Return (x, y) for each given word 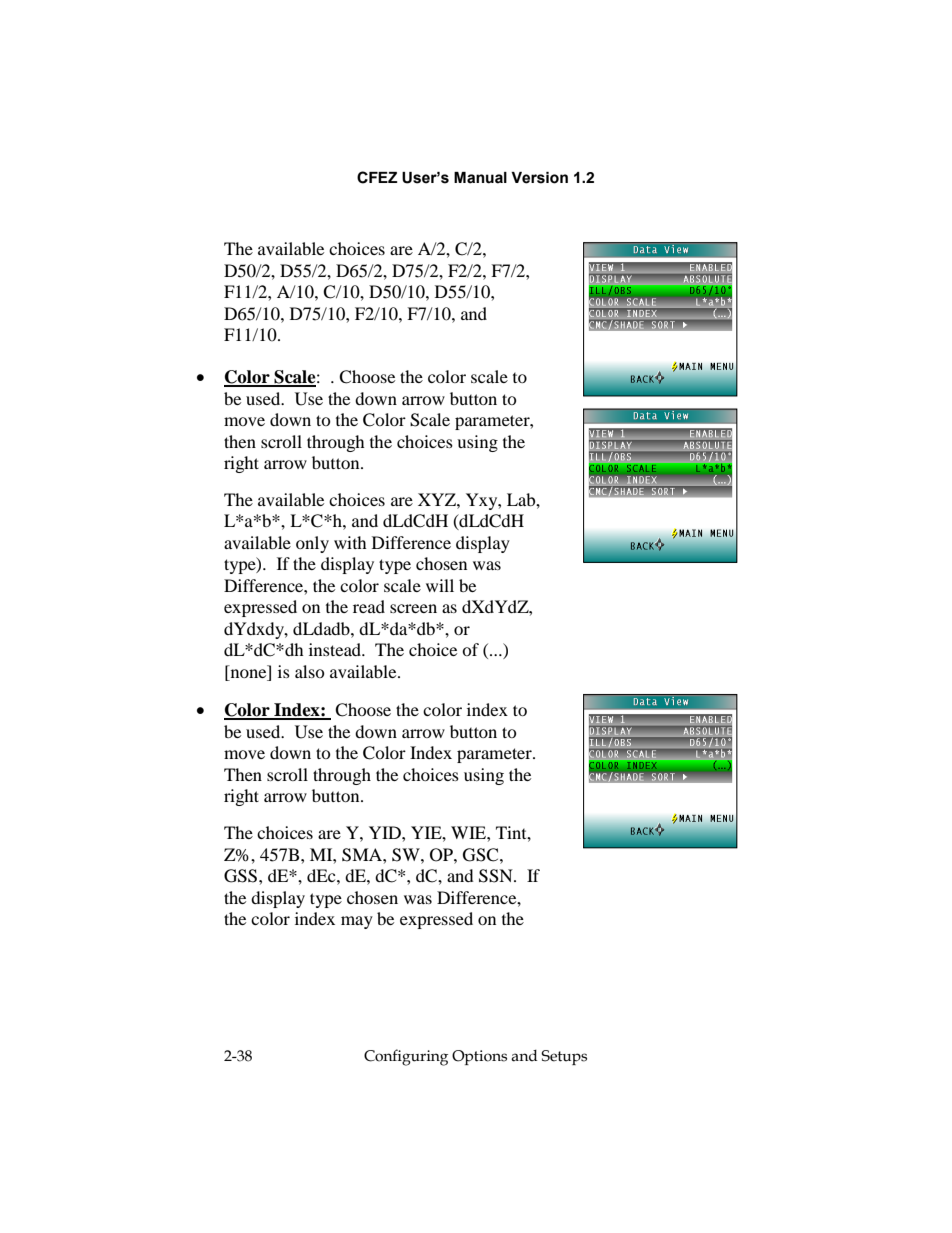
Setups (564, 1057)
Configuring (406, 1057)
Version (539, 178)
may (357, 922)
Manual (480, 178)
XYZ (438, 499)
